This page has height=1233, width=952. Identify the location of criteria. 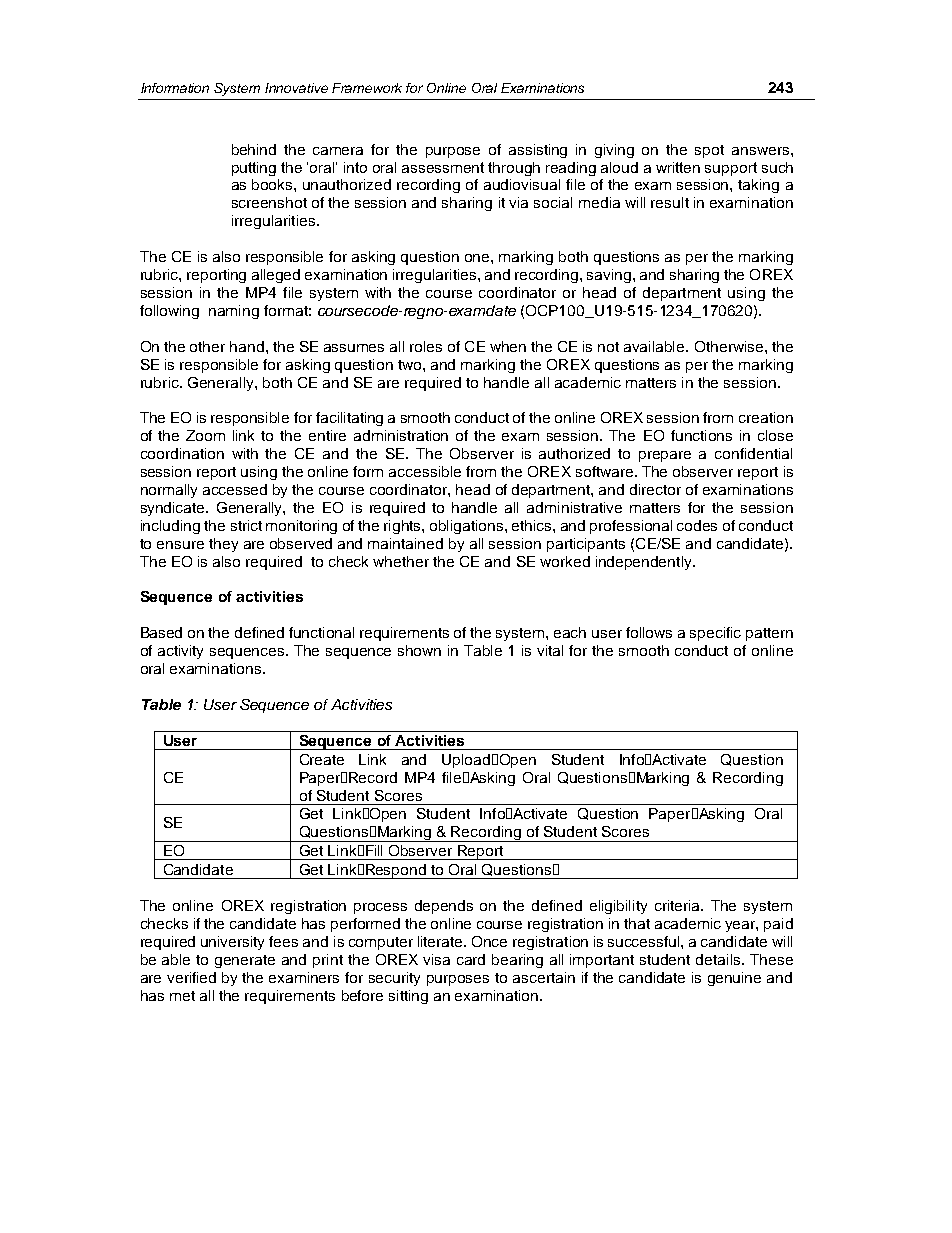
(679, 905).
